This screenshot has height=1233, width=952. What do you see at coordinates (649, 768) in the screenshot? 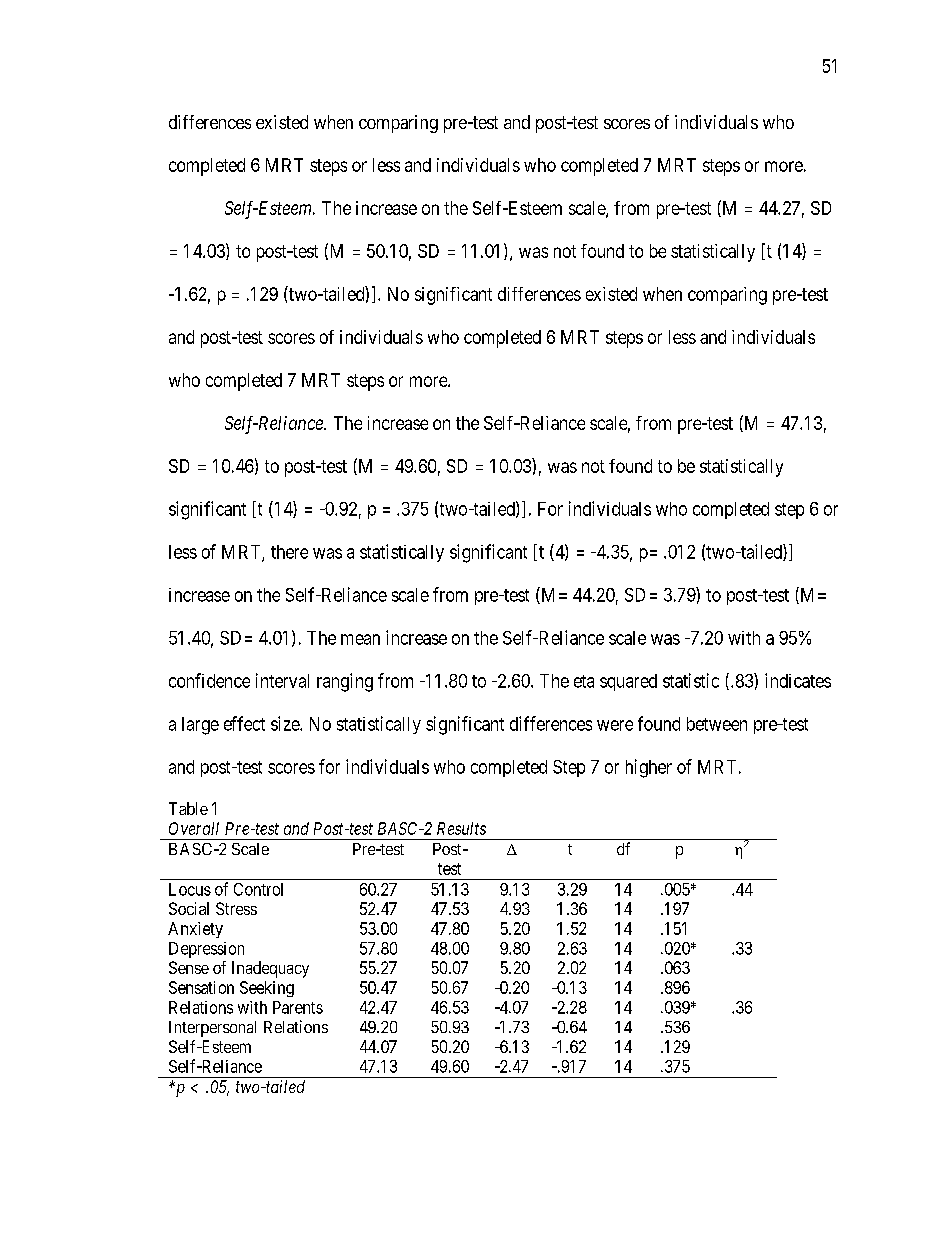
I see `higher` at bounding box center [649, 768].
